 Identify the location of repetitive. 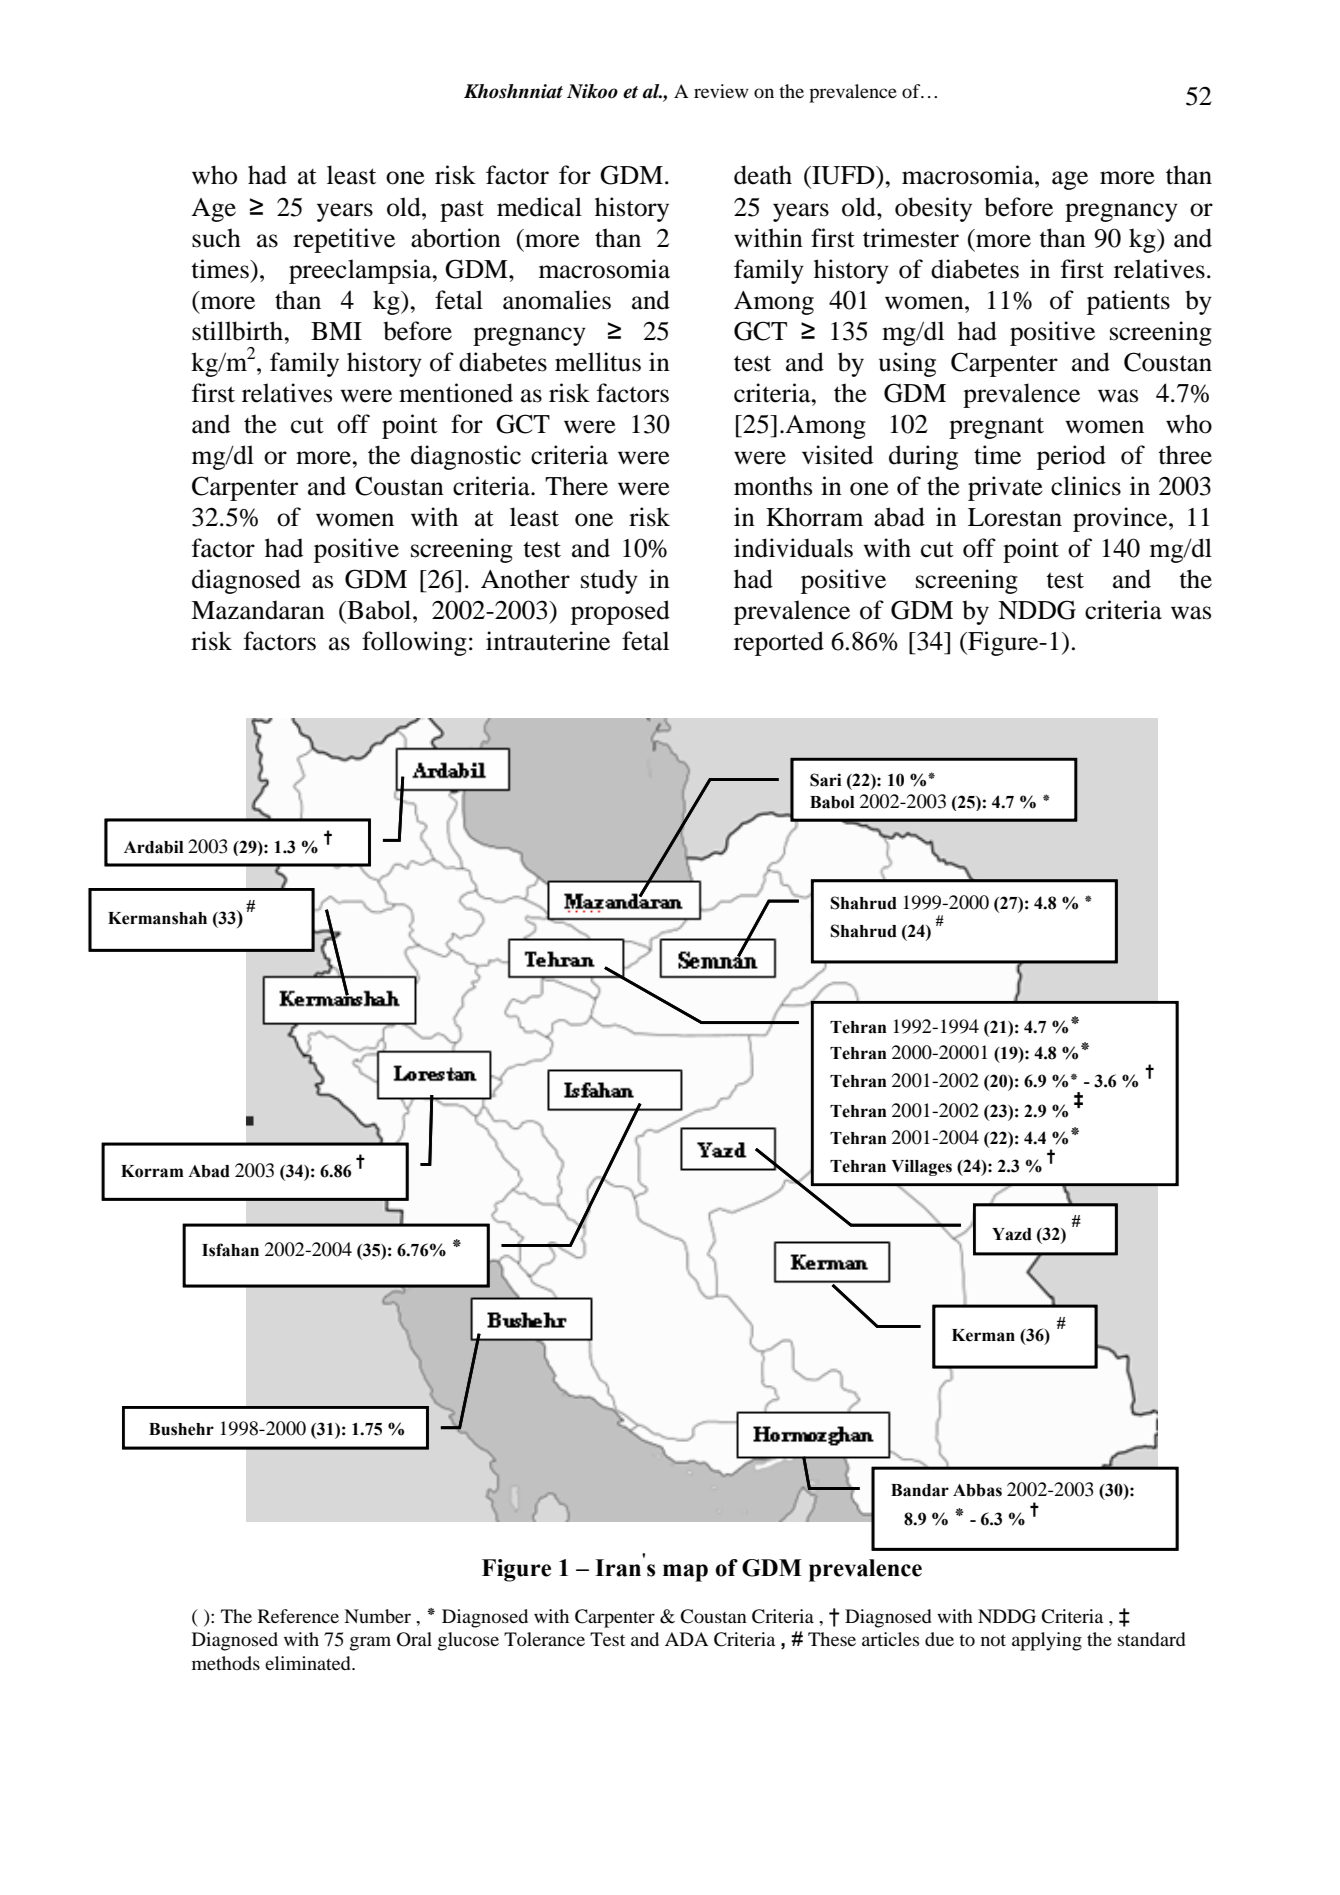
(344, 240).
